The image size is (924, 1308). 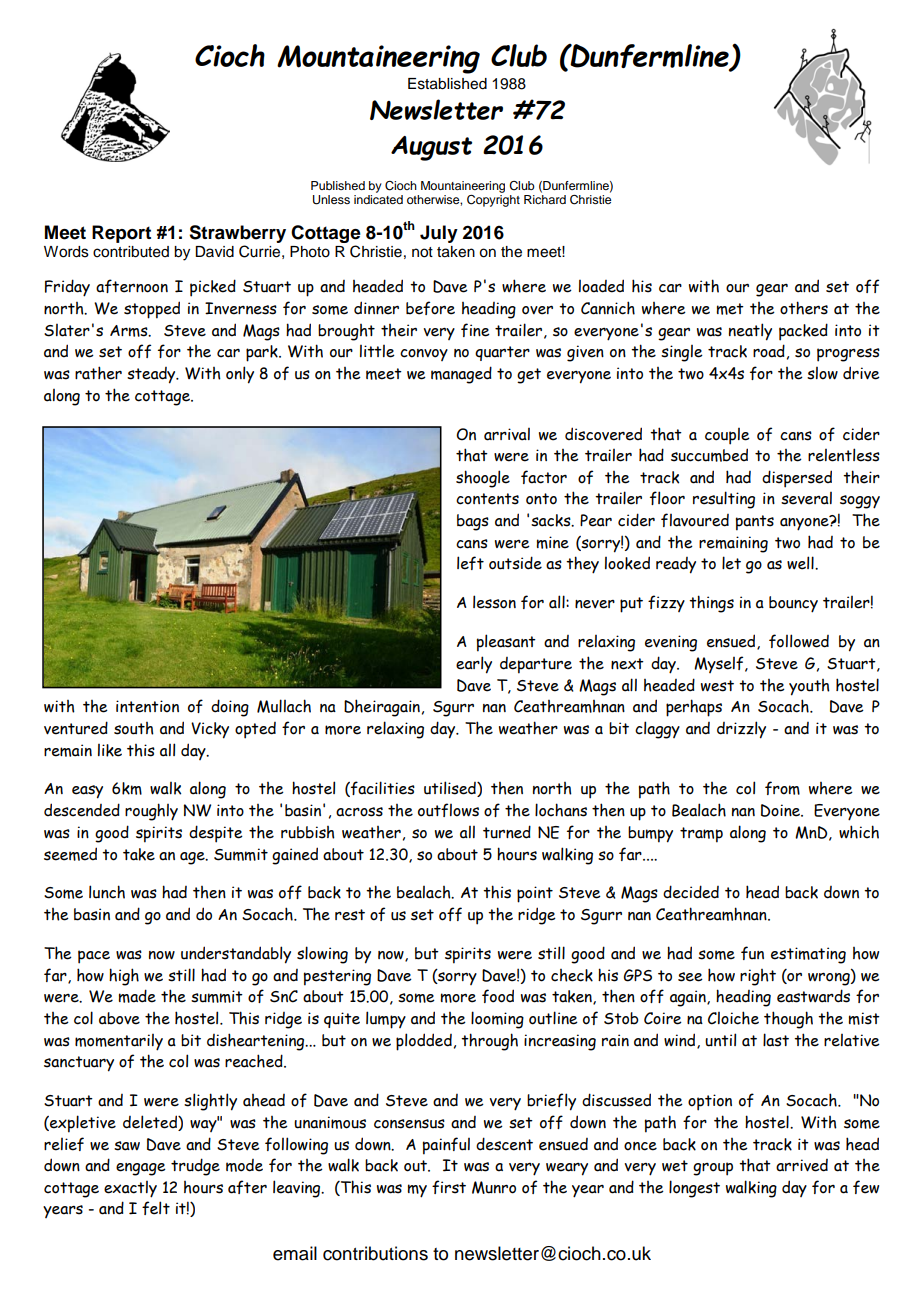 What do you see at coordinates (156, 1208) in the document?
I see `felt` at bounding box center [156, 1208].
